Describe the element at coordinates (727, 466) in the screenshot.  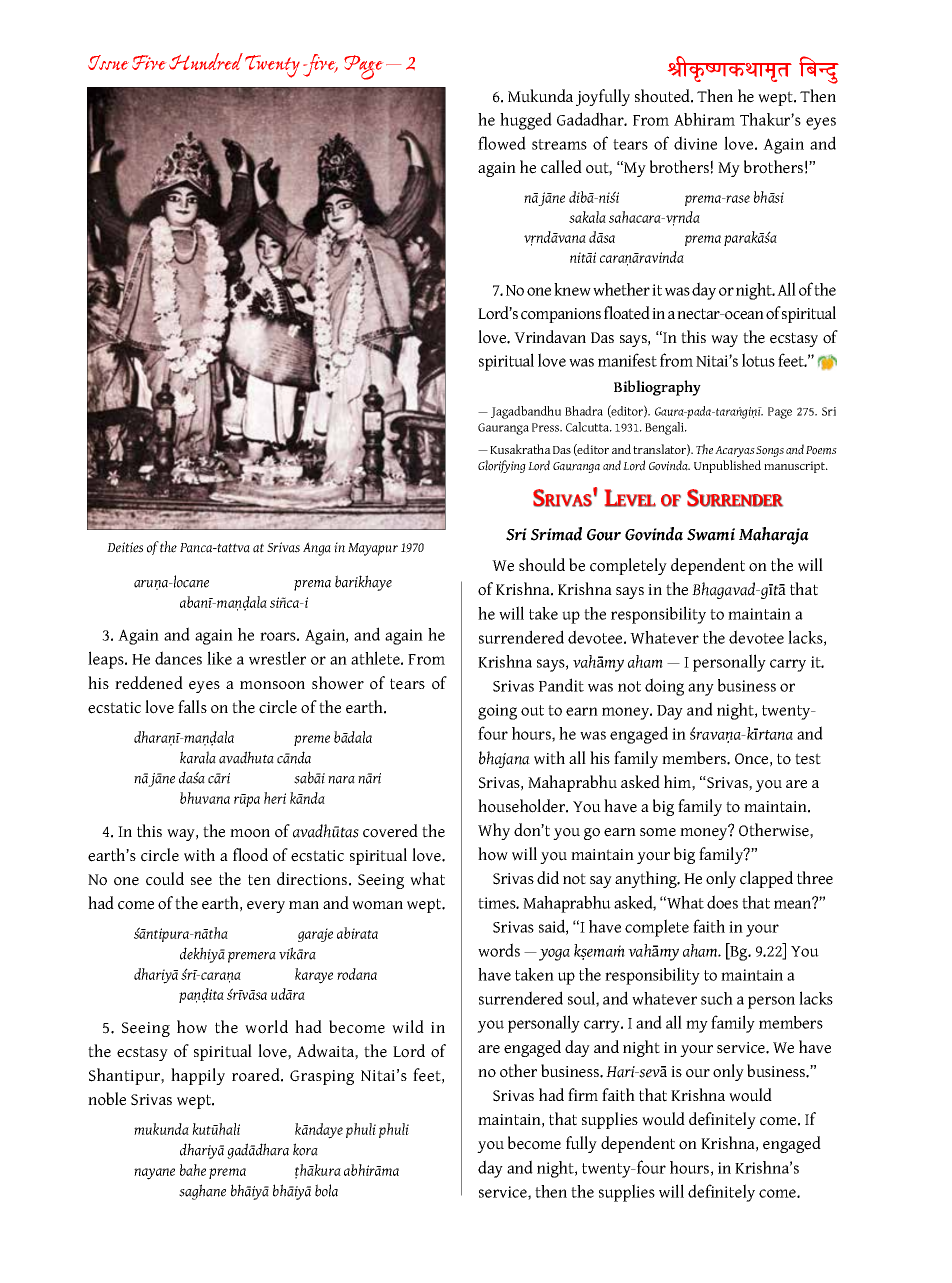
I see `Unpublished` at that location.
